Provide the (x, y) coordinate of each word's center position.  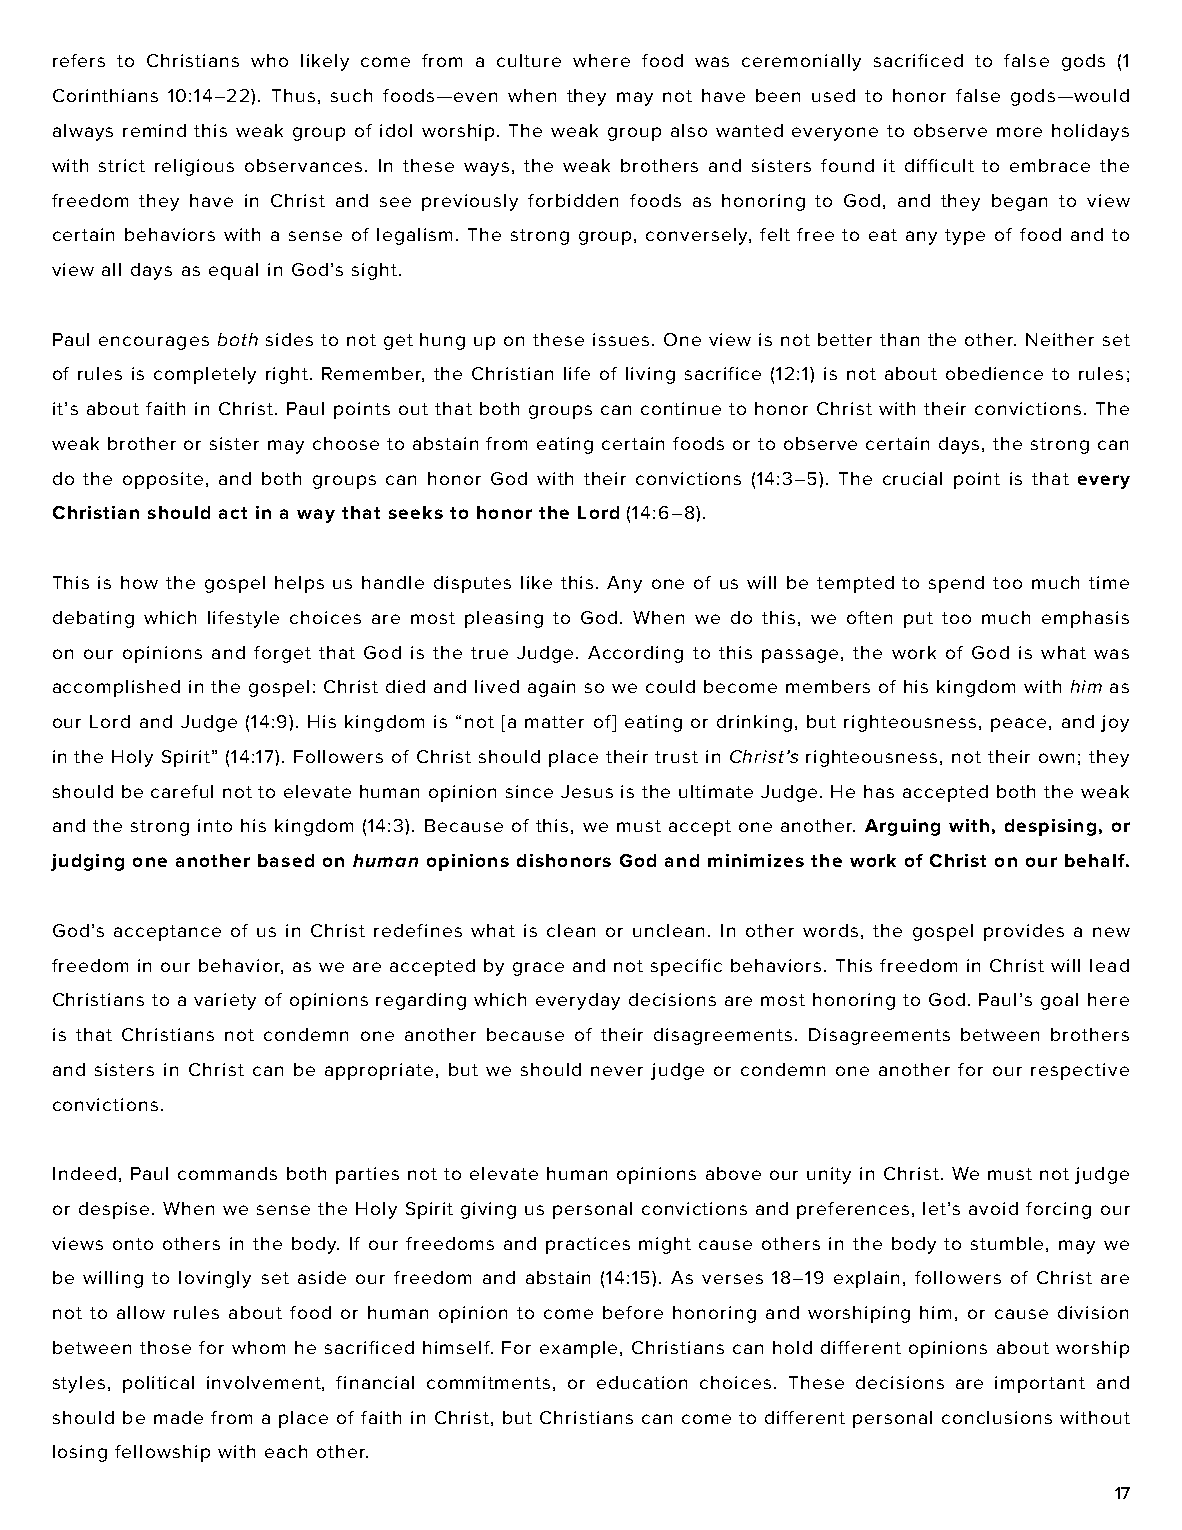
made (178, 1417)
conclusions (997, 1417)
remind (154, 130)
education (642, 1382)
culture (529, 60)
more (1019, 132)
